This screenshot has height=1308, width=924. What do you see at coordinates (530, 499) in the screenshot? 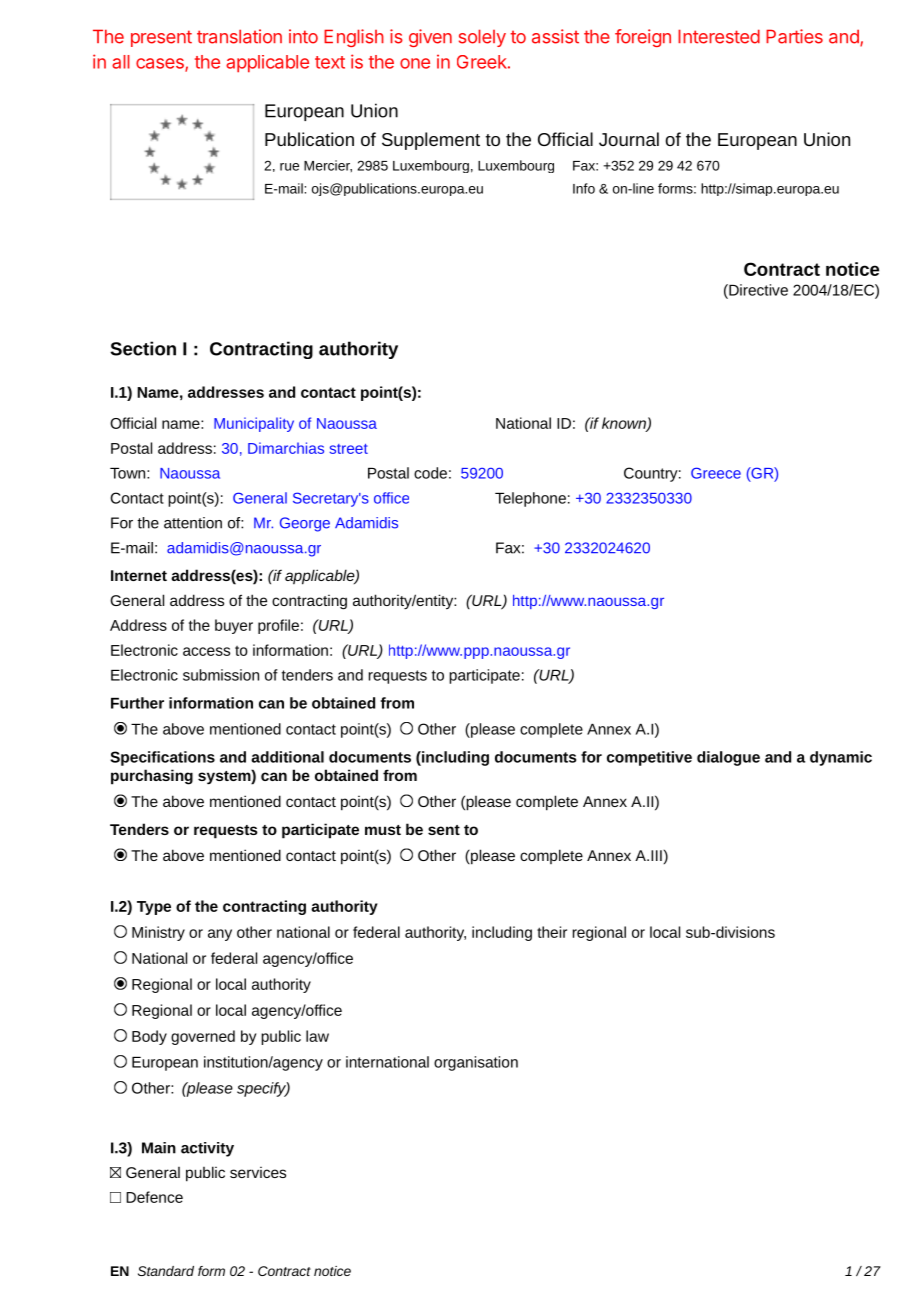
I see `Telephone` at bounding box center [530, 499].
